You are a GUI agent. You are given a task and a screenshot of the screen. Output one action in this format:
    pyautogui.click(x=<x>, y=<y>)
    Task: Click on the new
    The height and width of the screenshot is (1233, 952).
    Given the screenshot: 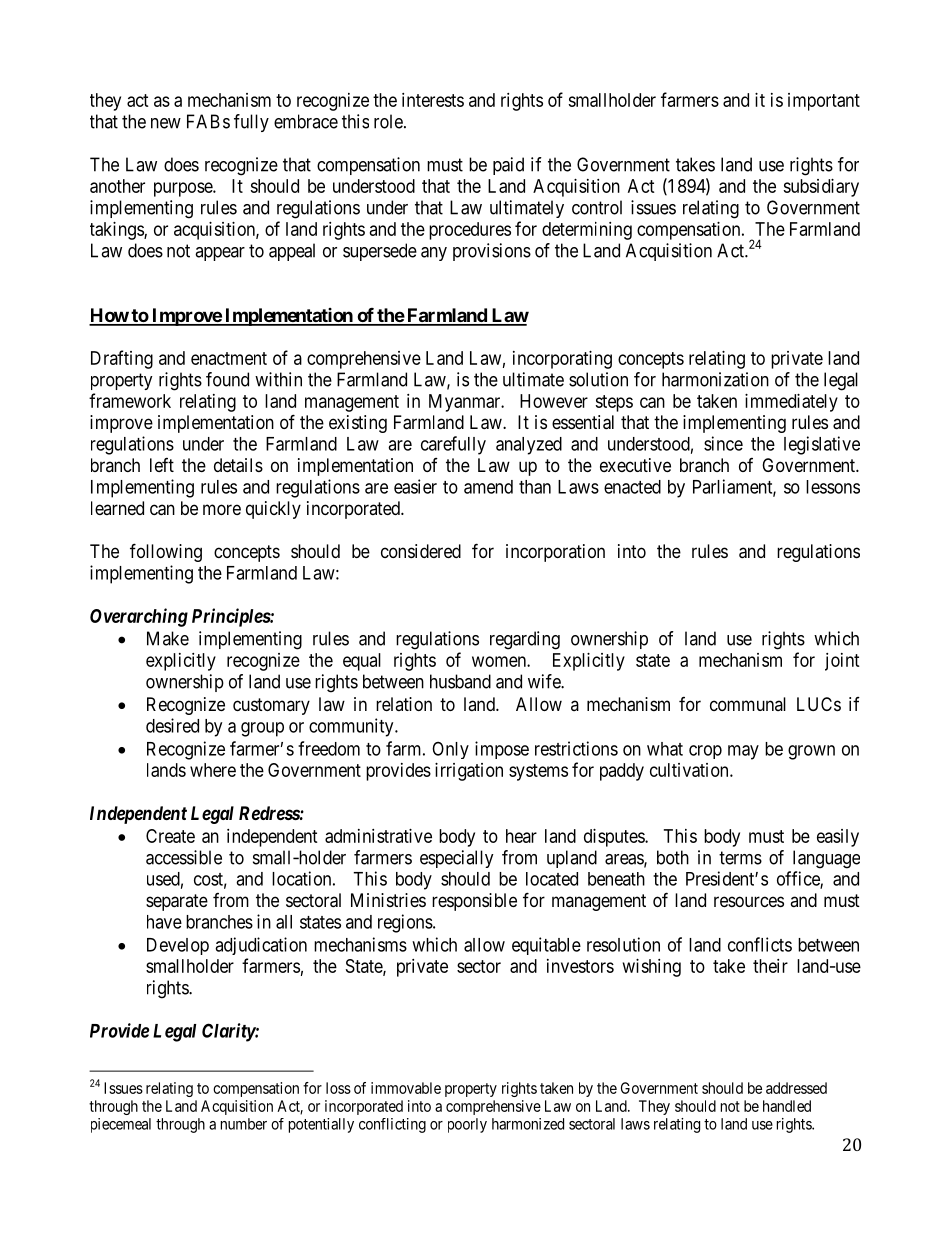 What is the action you would take?
    pyautogui.click(x=166, y=123)
